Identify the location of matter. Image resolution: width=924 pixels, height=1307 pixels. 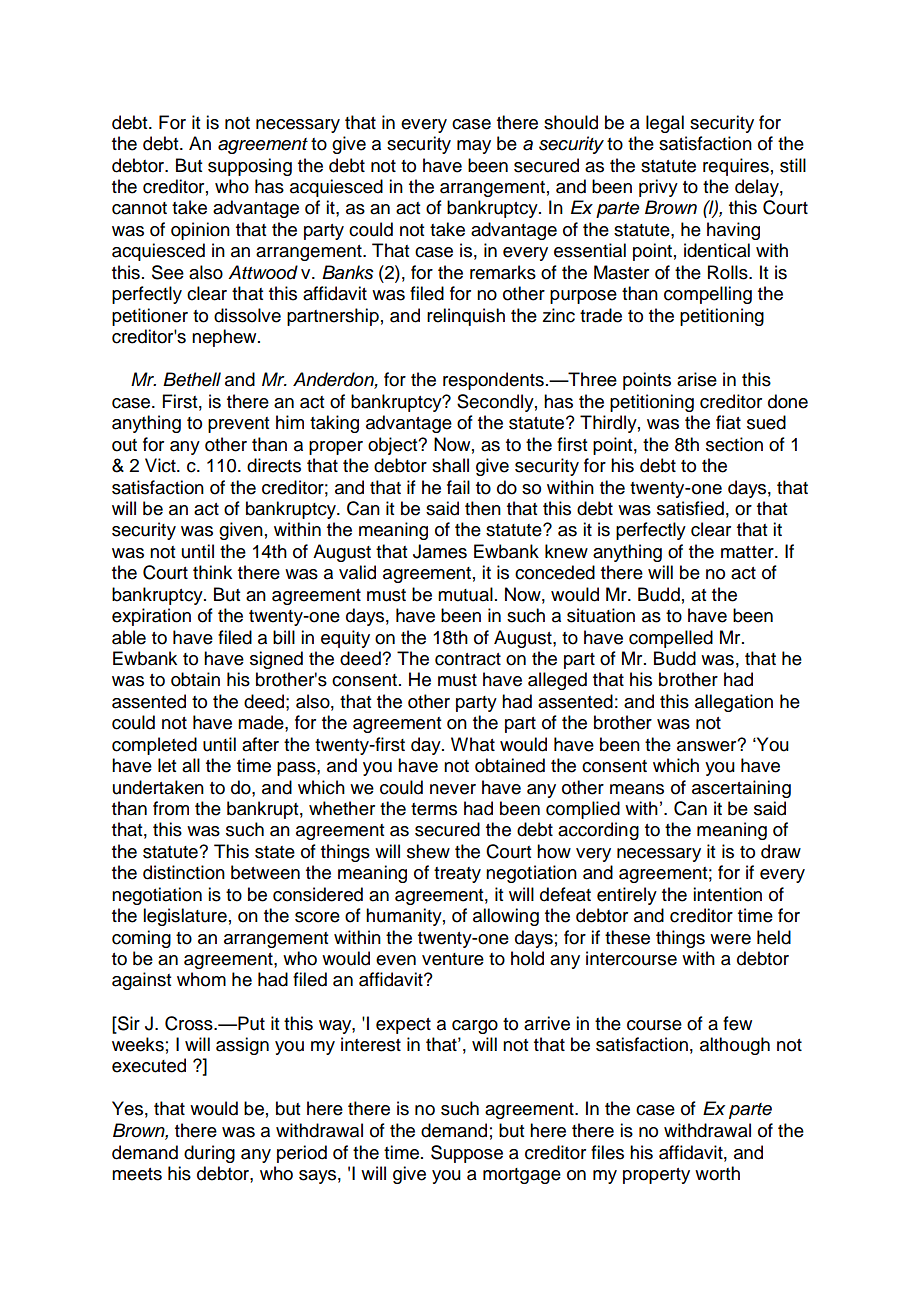
(748, 552).
